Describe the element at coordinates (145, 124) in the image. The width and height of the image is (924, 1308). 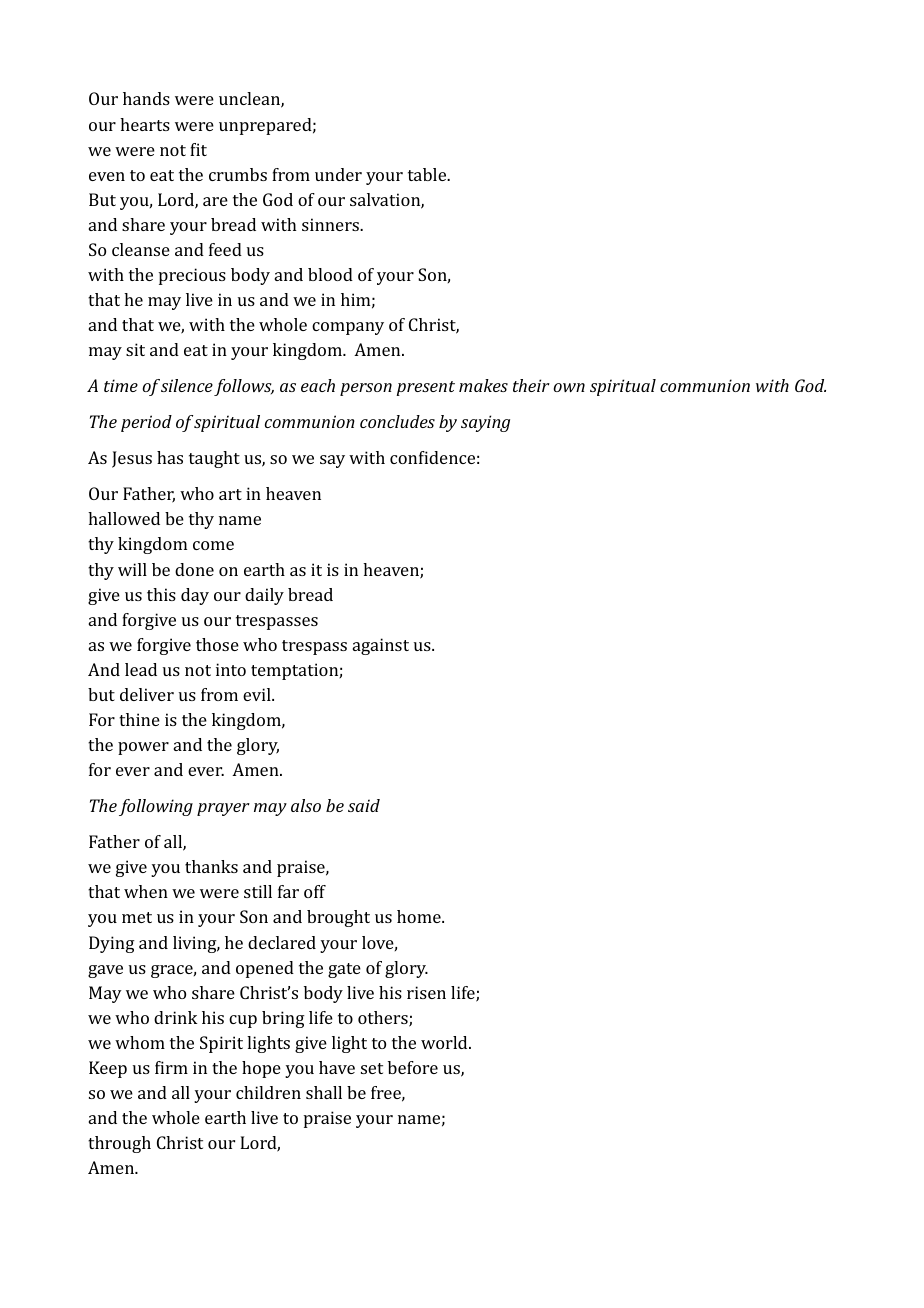
I see `hearts` at that location.
